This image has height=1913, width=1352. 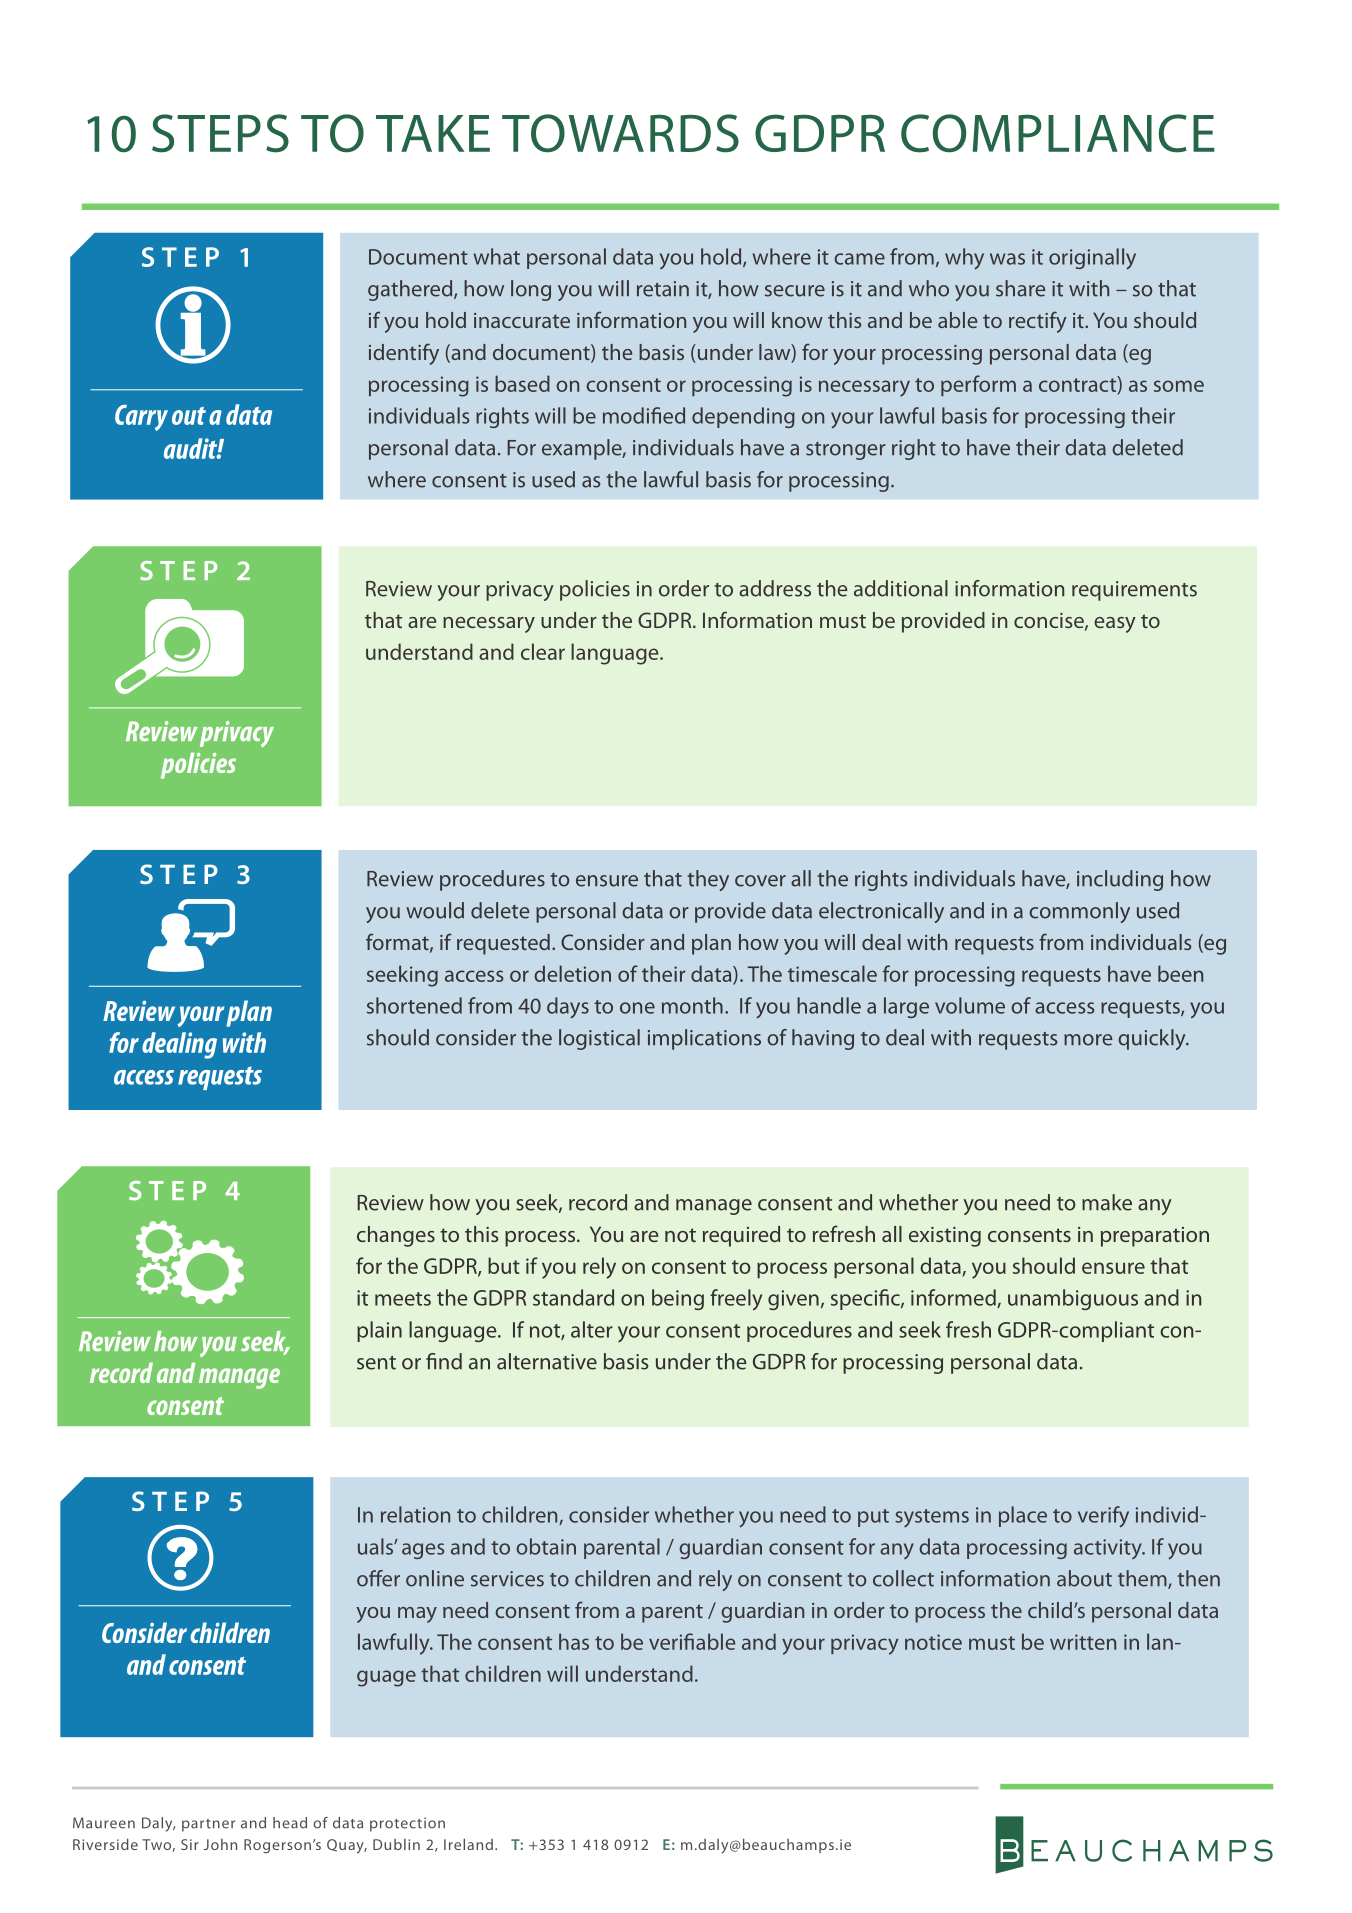 I want to click on easy, so click(x=1115, y=625).
